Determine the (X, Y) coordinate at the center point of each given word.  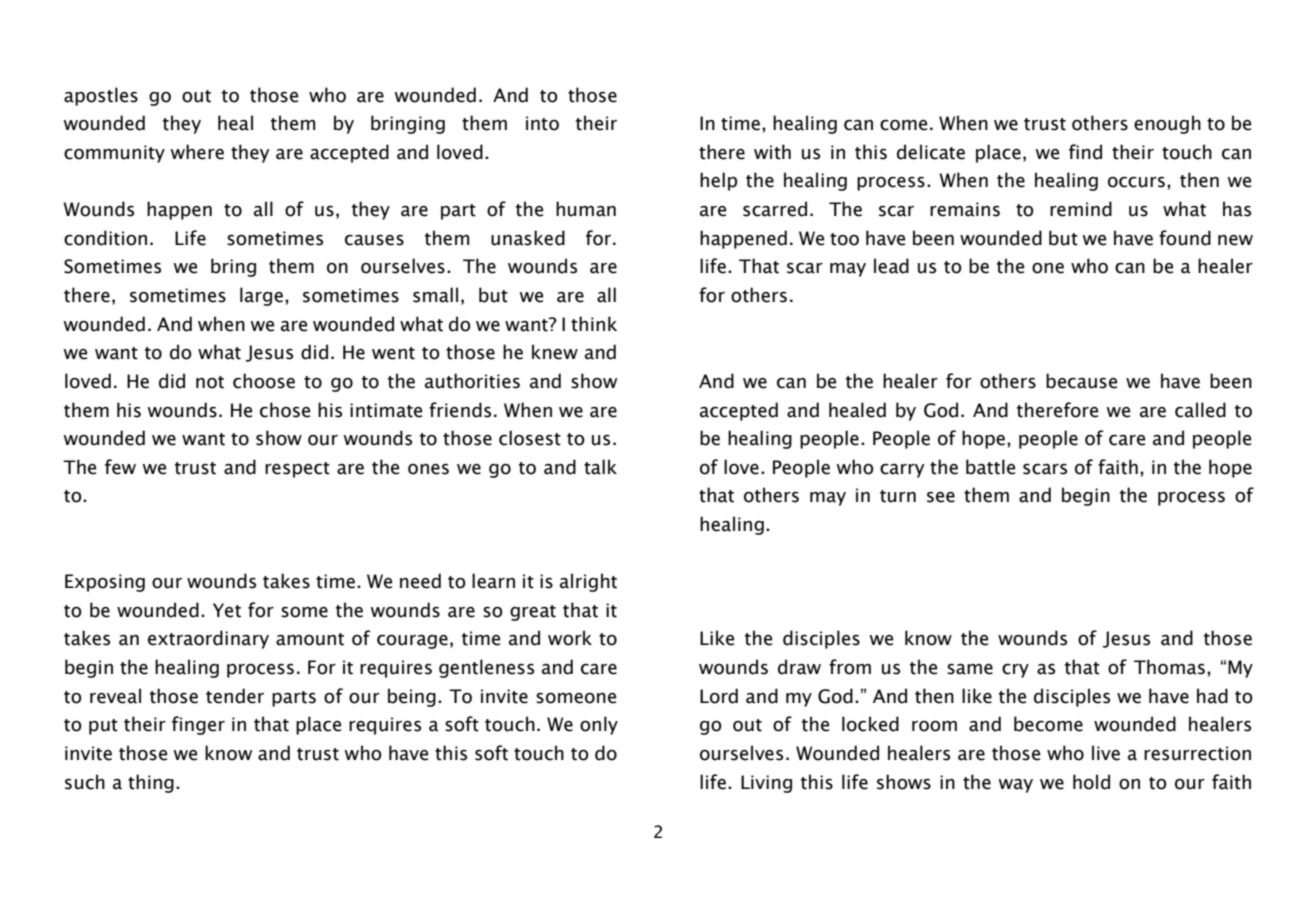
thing (151, 783)
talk (600, 467)
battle (990, 467)
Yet (227, 610)
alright (588, 582)
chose (285, 410)
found (1185, 238)
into (542, 123)
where (197, 152)
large (261, 296)
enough (1167, 124)
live (1106, 753)
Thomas (1169, 667)
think (594, 324)
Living (766, 784)
